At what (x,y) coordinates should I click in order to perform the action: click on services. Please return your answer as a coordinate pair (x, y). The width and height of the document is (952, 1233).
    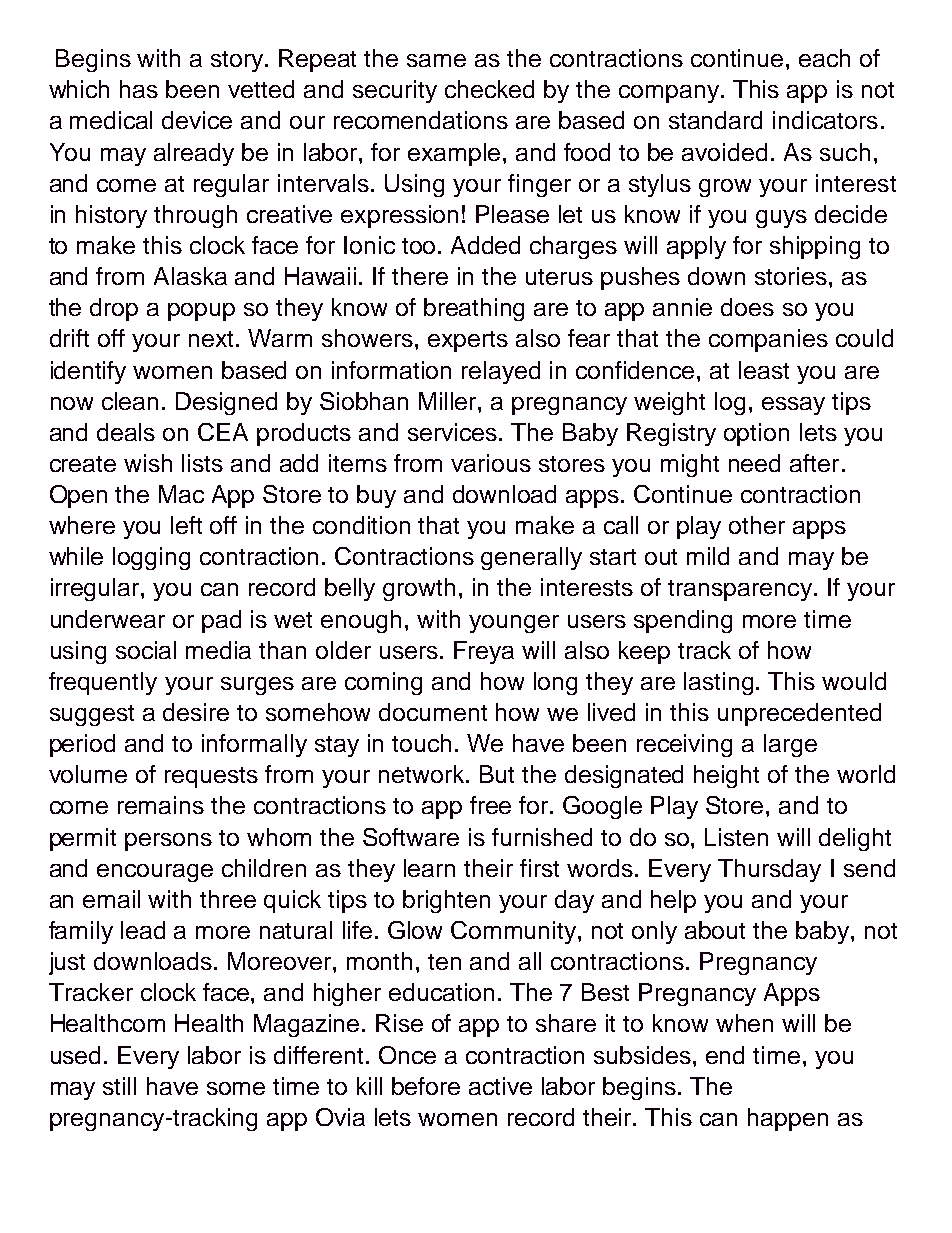
    Looking at the image, I should click on (454, 432).
